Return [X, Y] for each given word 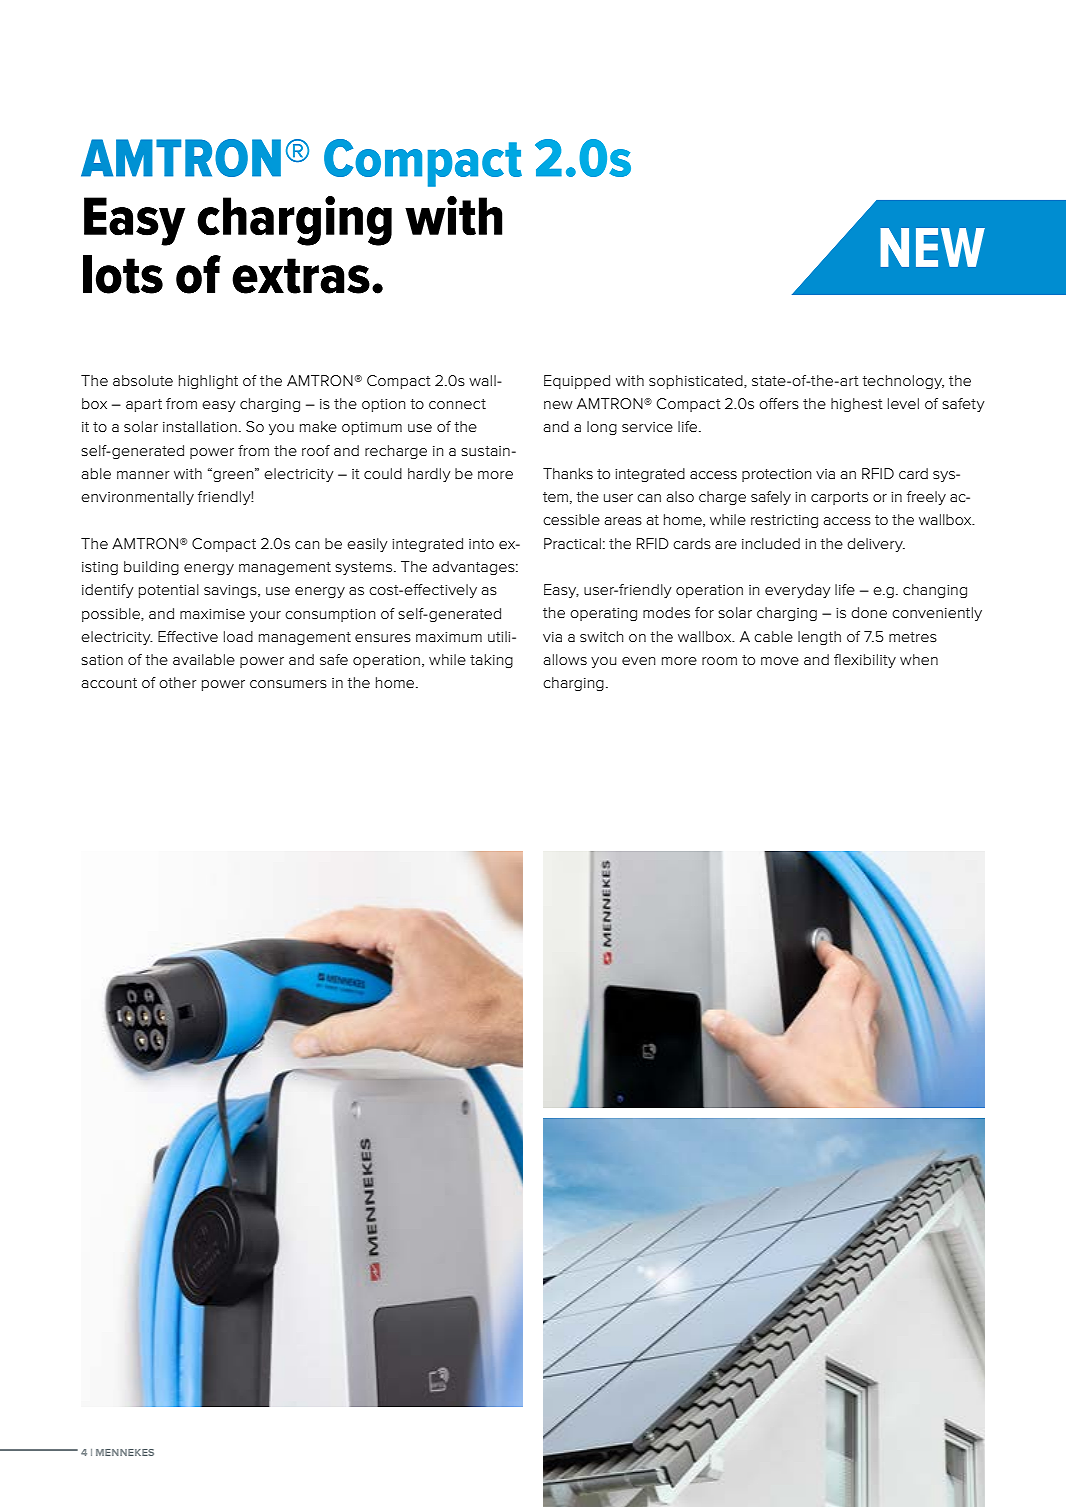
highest [857, 405]
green [233, 475]
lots [123, 274]
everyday [798, 591]
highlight [208, 382]
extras [301, 276]
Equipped [577, 382]
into [481, 544]
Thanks [568, 473]
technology [903, 382]
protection [776, 475]
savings [231, 591]
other [177, 682]
